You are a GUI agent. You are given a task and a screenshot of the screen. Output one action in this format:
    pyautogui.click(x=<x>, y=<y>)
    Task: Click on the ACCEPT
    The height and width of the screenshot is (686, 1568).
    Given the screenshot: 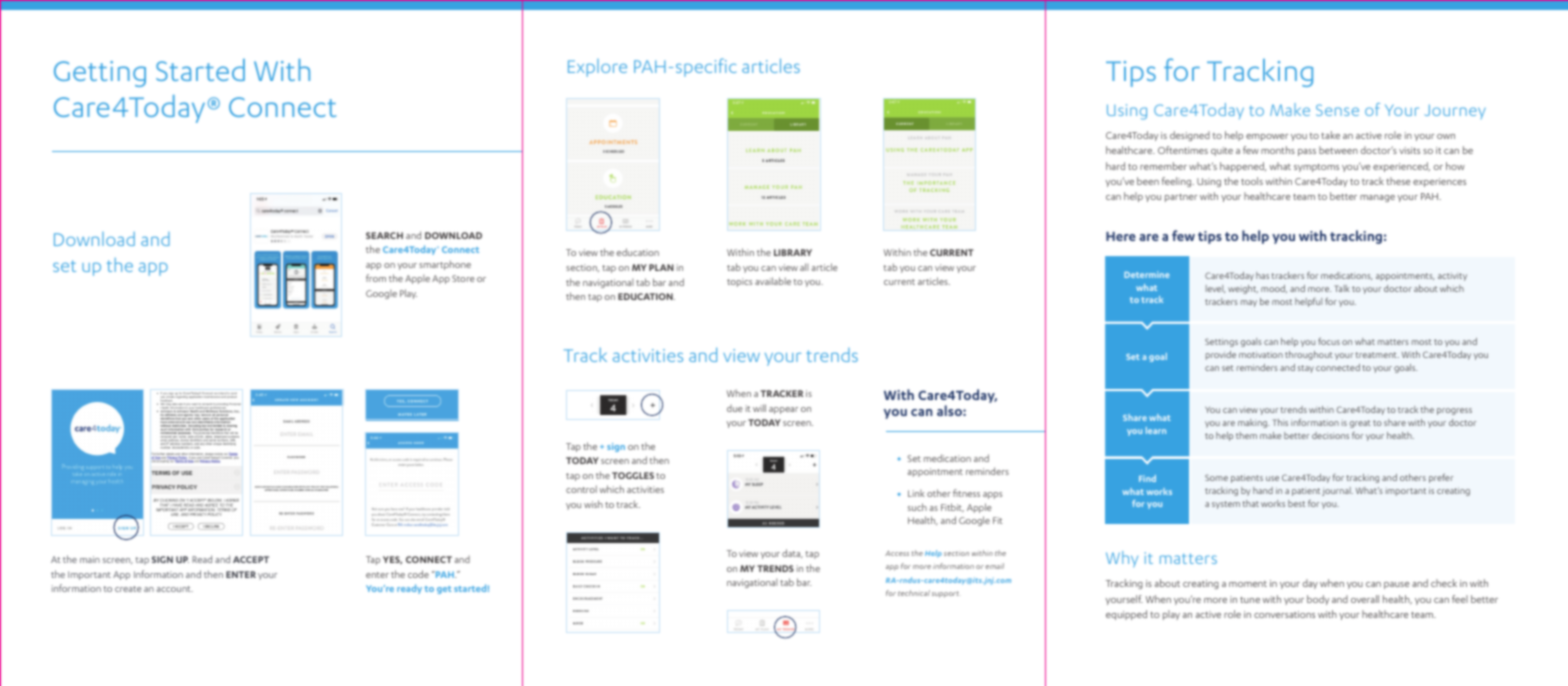 What is the action you would take?
    pyautogui.click(x=251, y=559)
